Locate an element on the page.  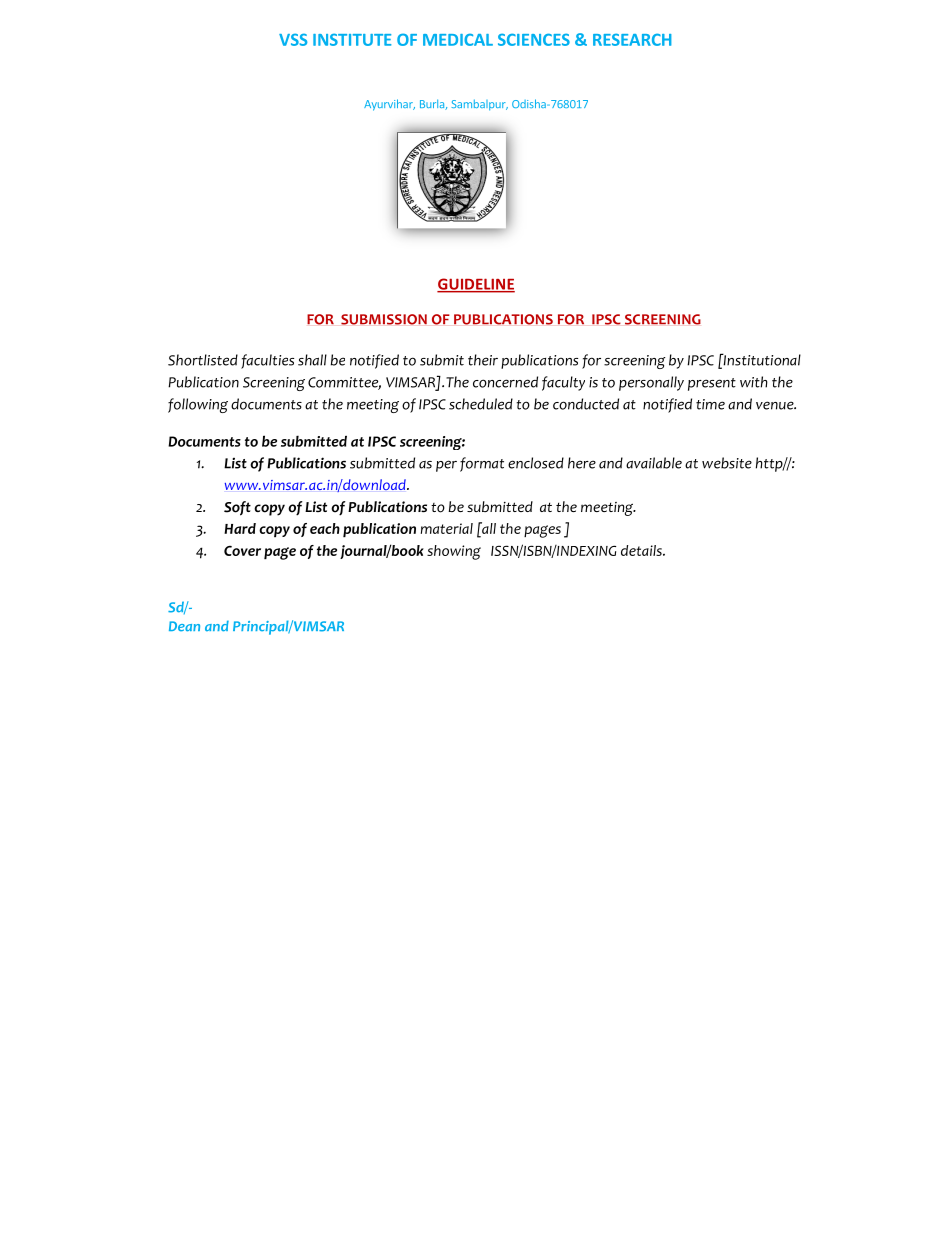
details is located at coordinates (642, 550).
